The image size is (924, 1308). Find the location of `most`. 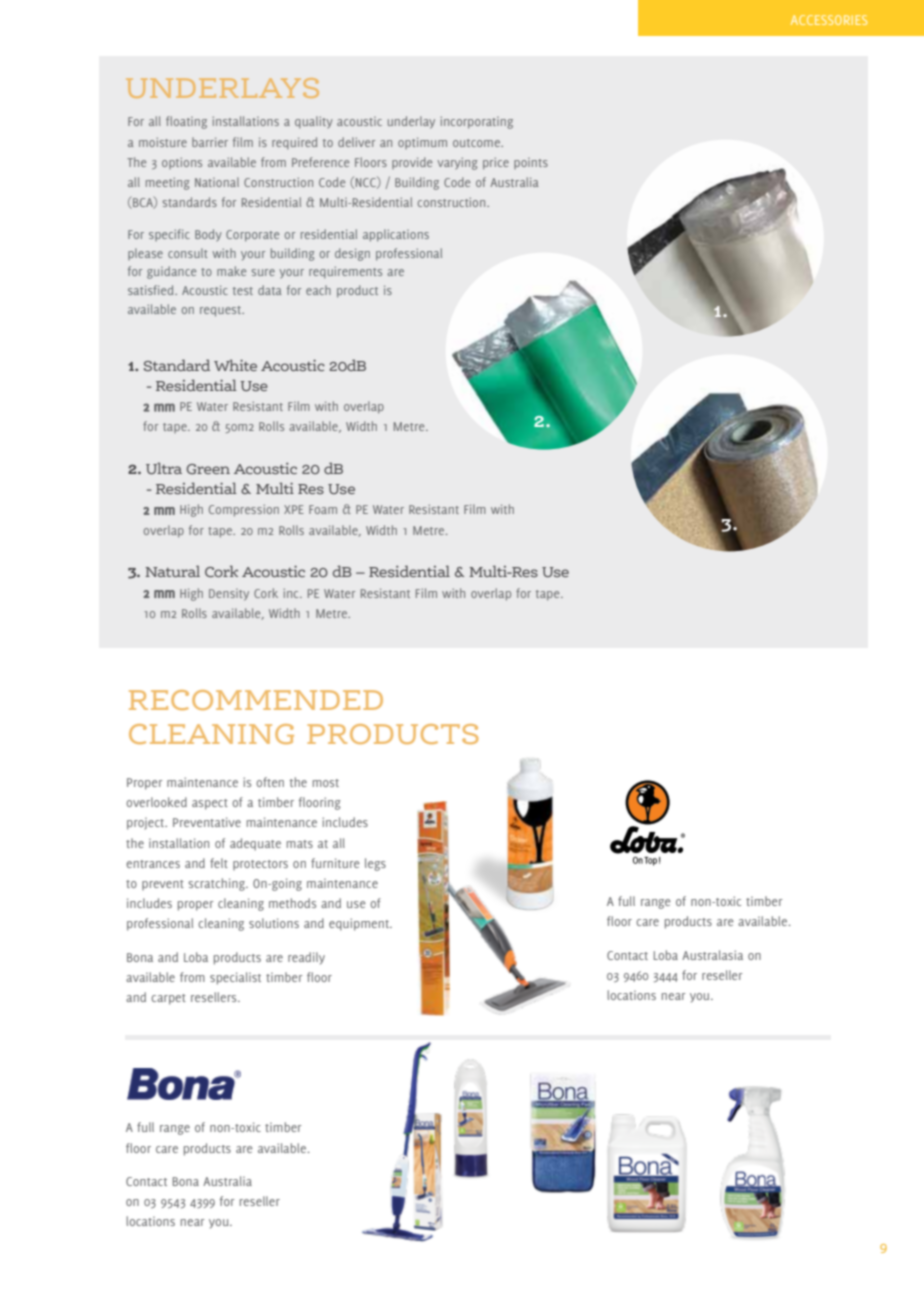

most is located at coordinates (326, 783).
